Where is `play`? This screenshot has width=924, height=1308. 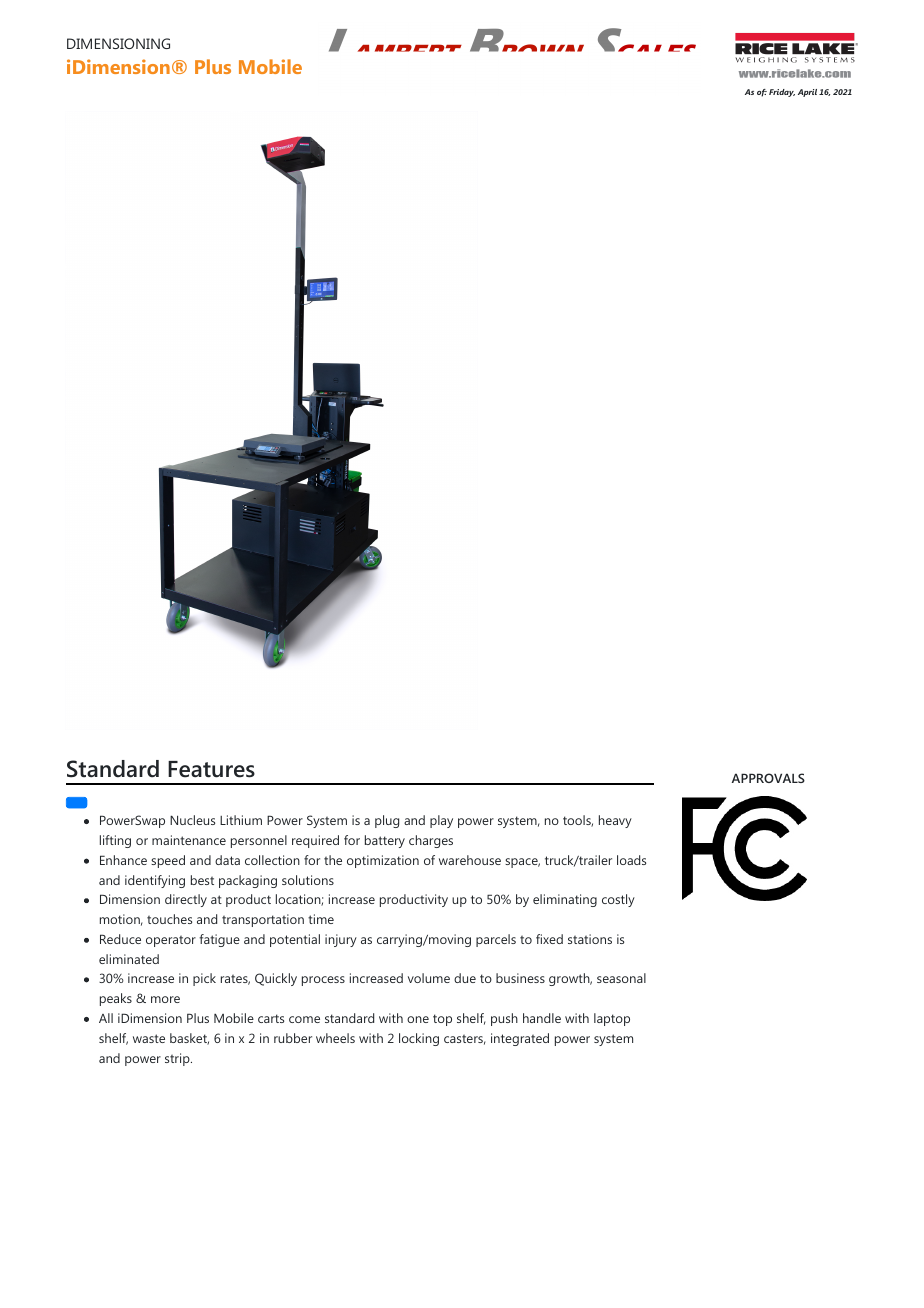 play is located at coordinates (441, 821).
